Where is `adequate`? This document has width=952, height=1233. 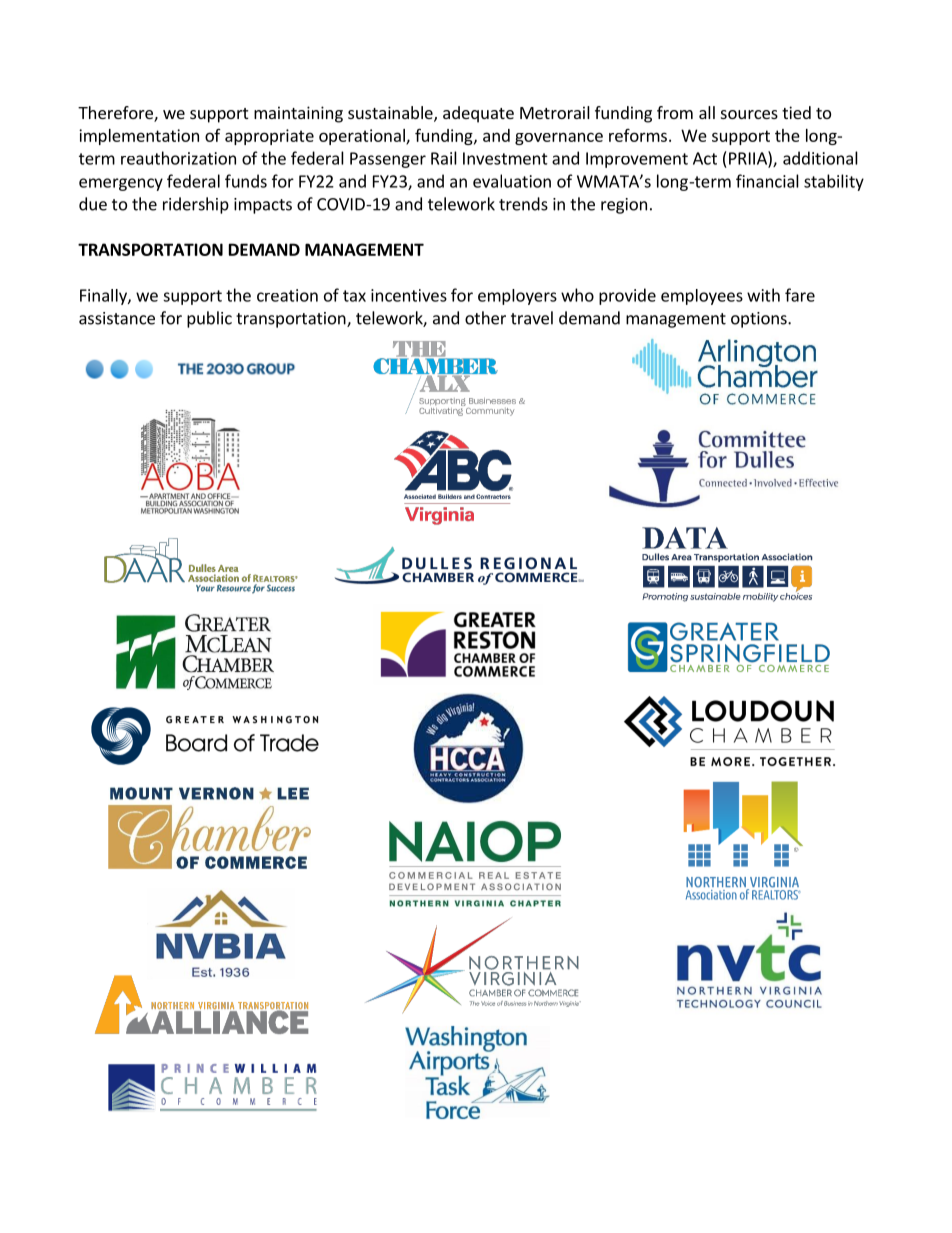 adequate is located at coordinates (478, 114).
